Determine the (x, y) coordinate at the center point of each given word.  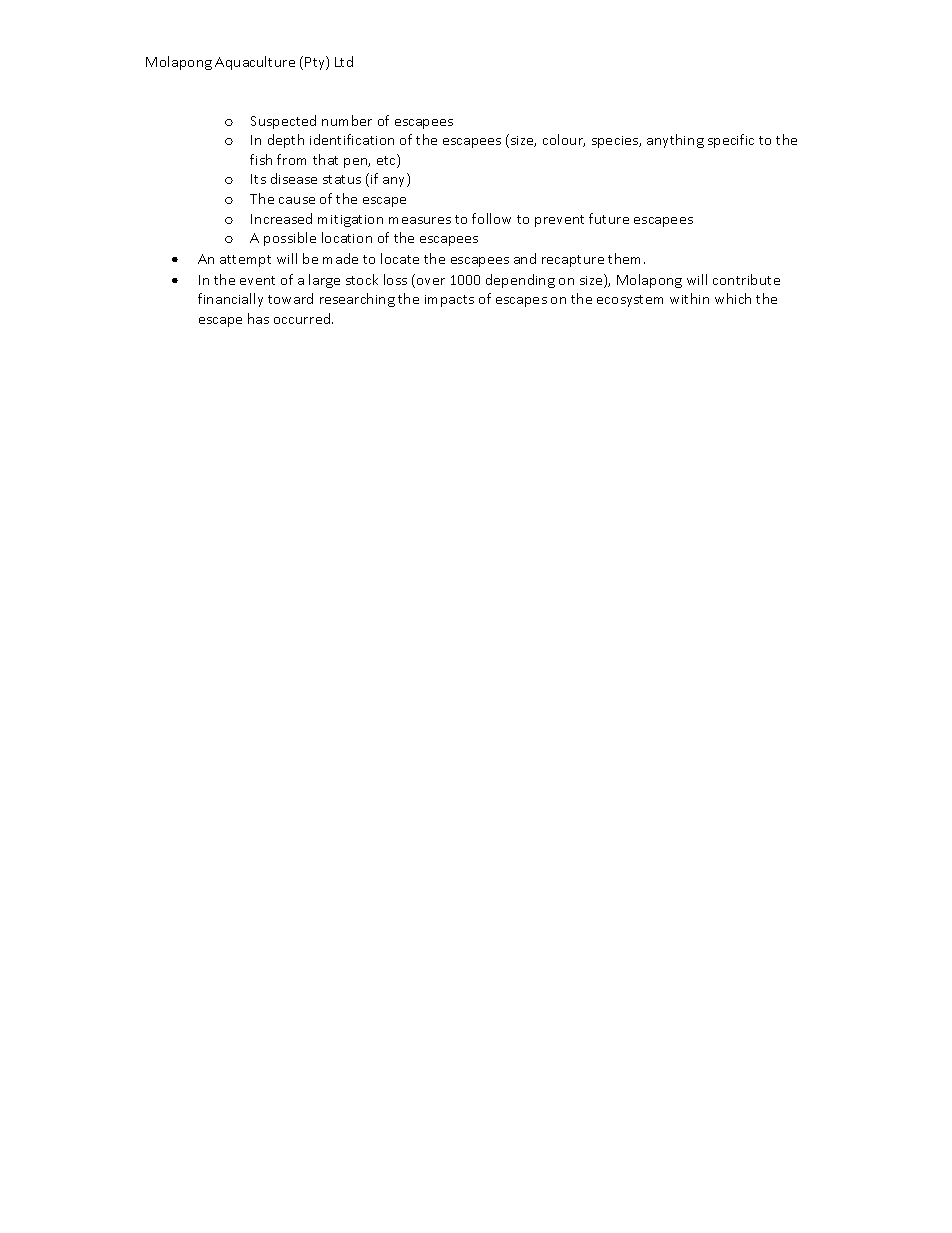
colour (564, 140)
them (626, 258)
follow (491, 218)
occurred (303, 318)
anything (675, 141)
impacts (449, 301)
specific (731, 141)
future (609, 218)
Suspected (283, 122)
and (525, 258)
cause (297, 200)
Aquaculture (255, 63)
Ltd (344, 61)
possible (290, 239)
